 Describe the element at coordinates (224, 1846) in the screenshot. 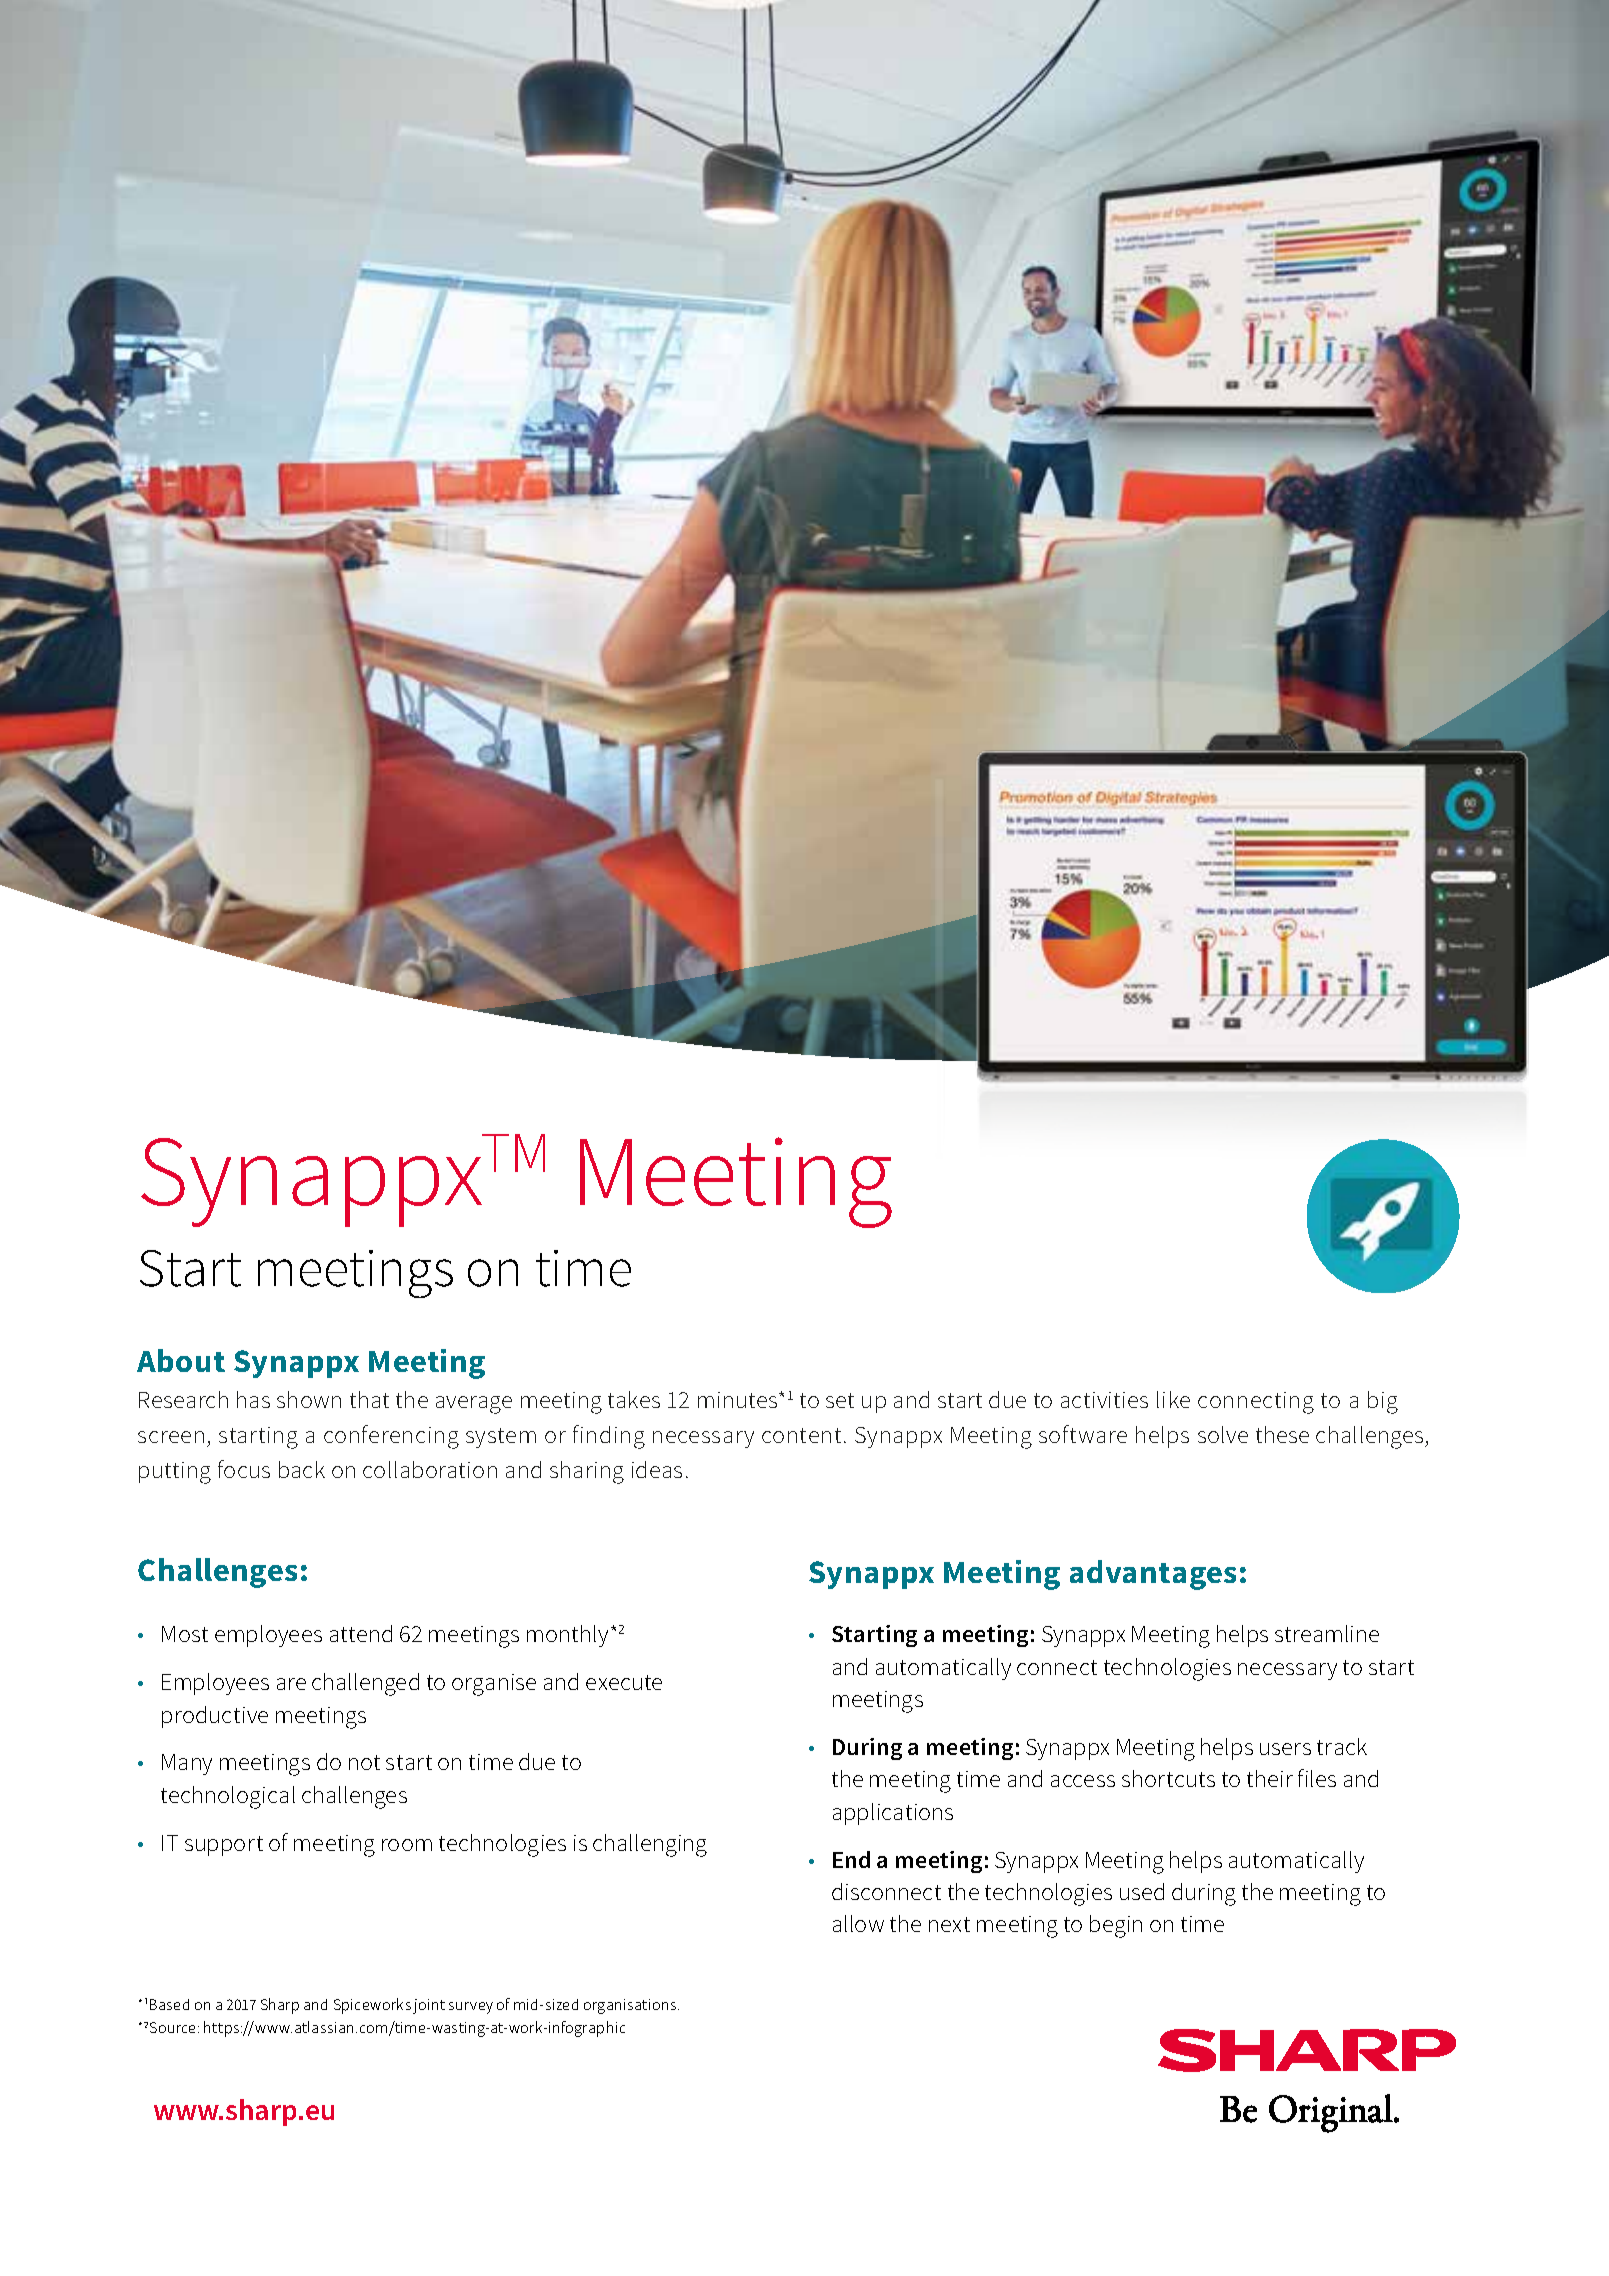

I see `support` at that location.
